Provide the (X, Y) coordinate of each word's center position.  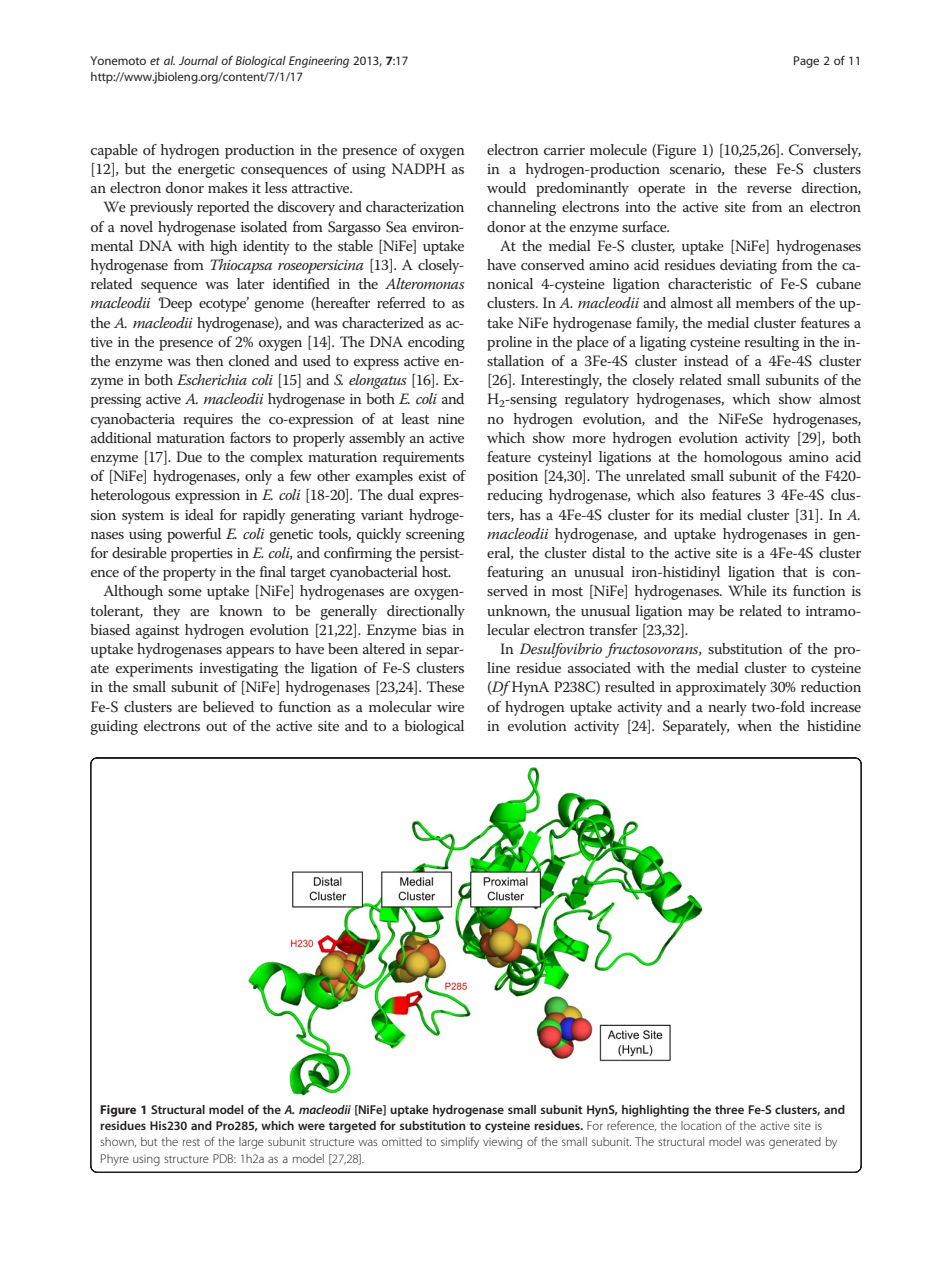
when (754, 725)
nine (451, 419)
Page (806, 62)
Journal (198, 60)
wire (450, 707)
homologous (743, 458)
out (216, 726)
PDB (224, 1158)
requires (208, 421)
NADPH (418, 168)
